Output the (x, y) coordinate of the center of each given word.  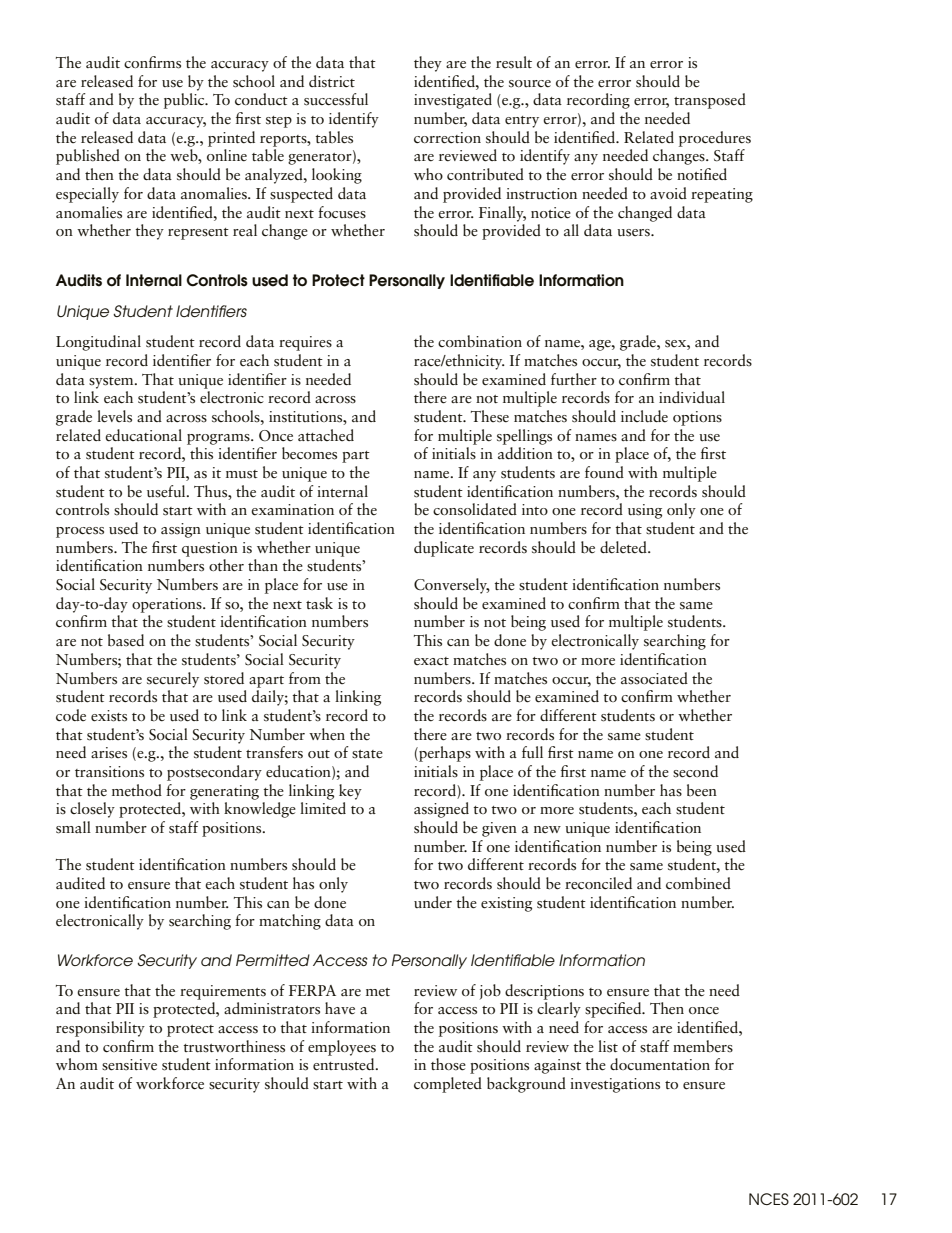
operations (168, 605)
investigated (453, 101)
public (185, 101)
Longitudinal (98, 343)
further (574, 379)
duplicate (444, 549)
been (702, 790)
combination (480, 341)
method (137, 790)
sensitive (129, 1065)
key (350, 792)
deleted (624, 547)
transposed (710, 101)
